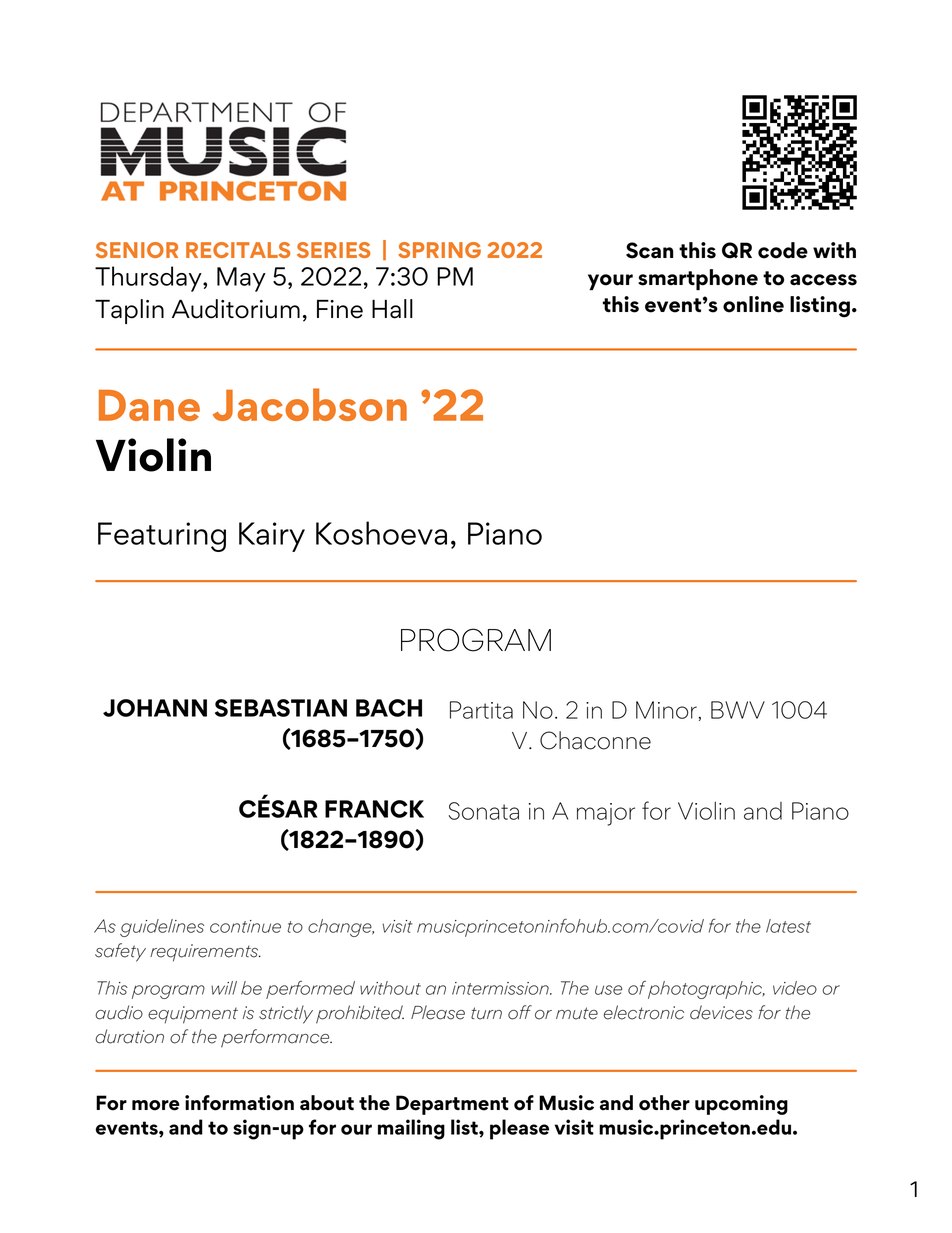  I want to click on major, so click(606, 814).
